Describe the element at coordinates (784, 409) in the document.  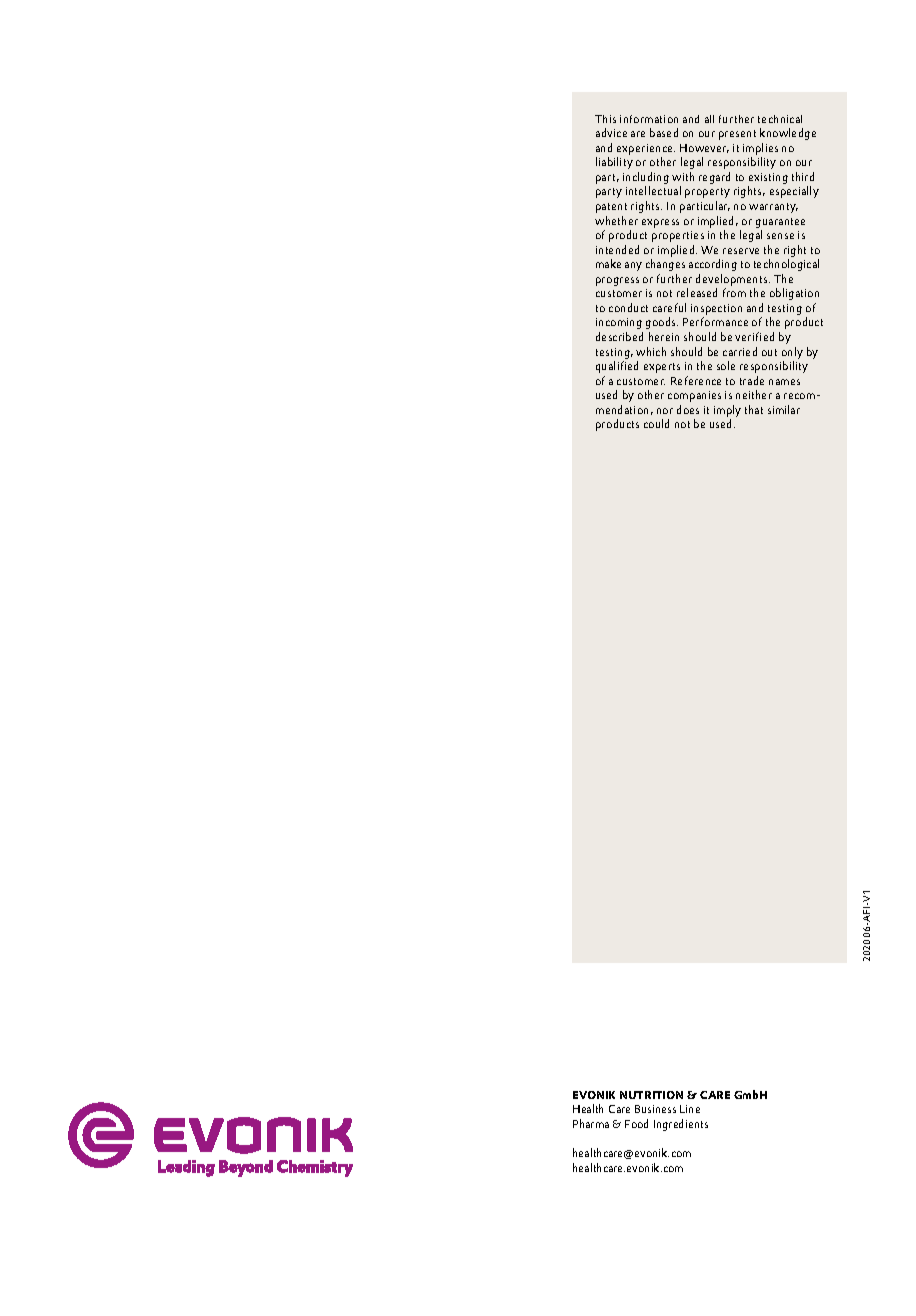
I see `similar` at that location.
